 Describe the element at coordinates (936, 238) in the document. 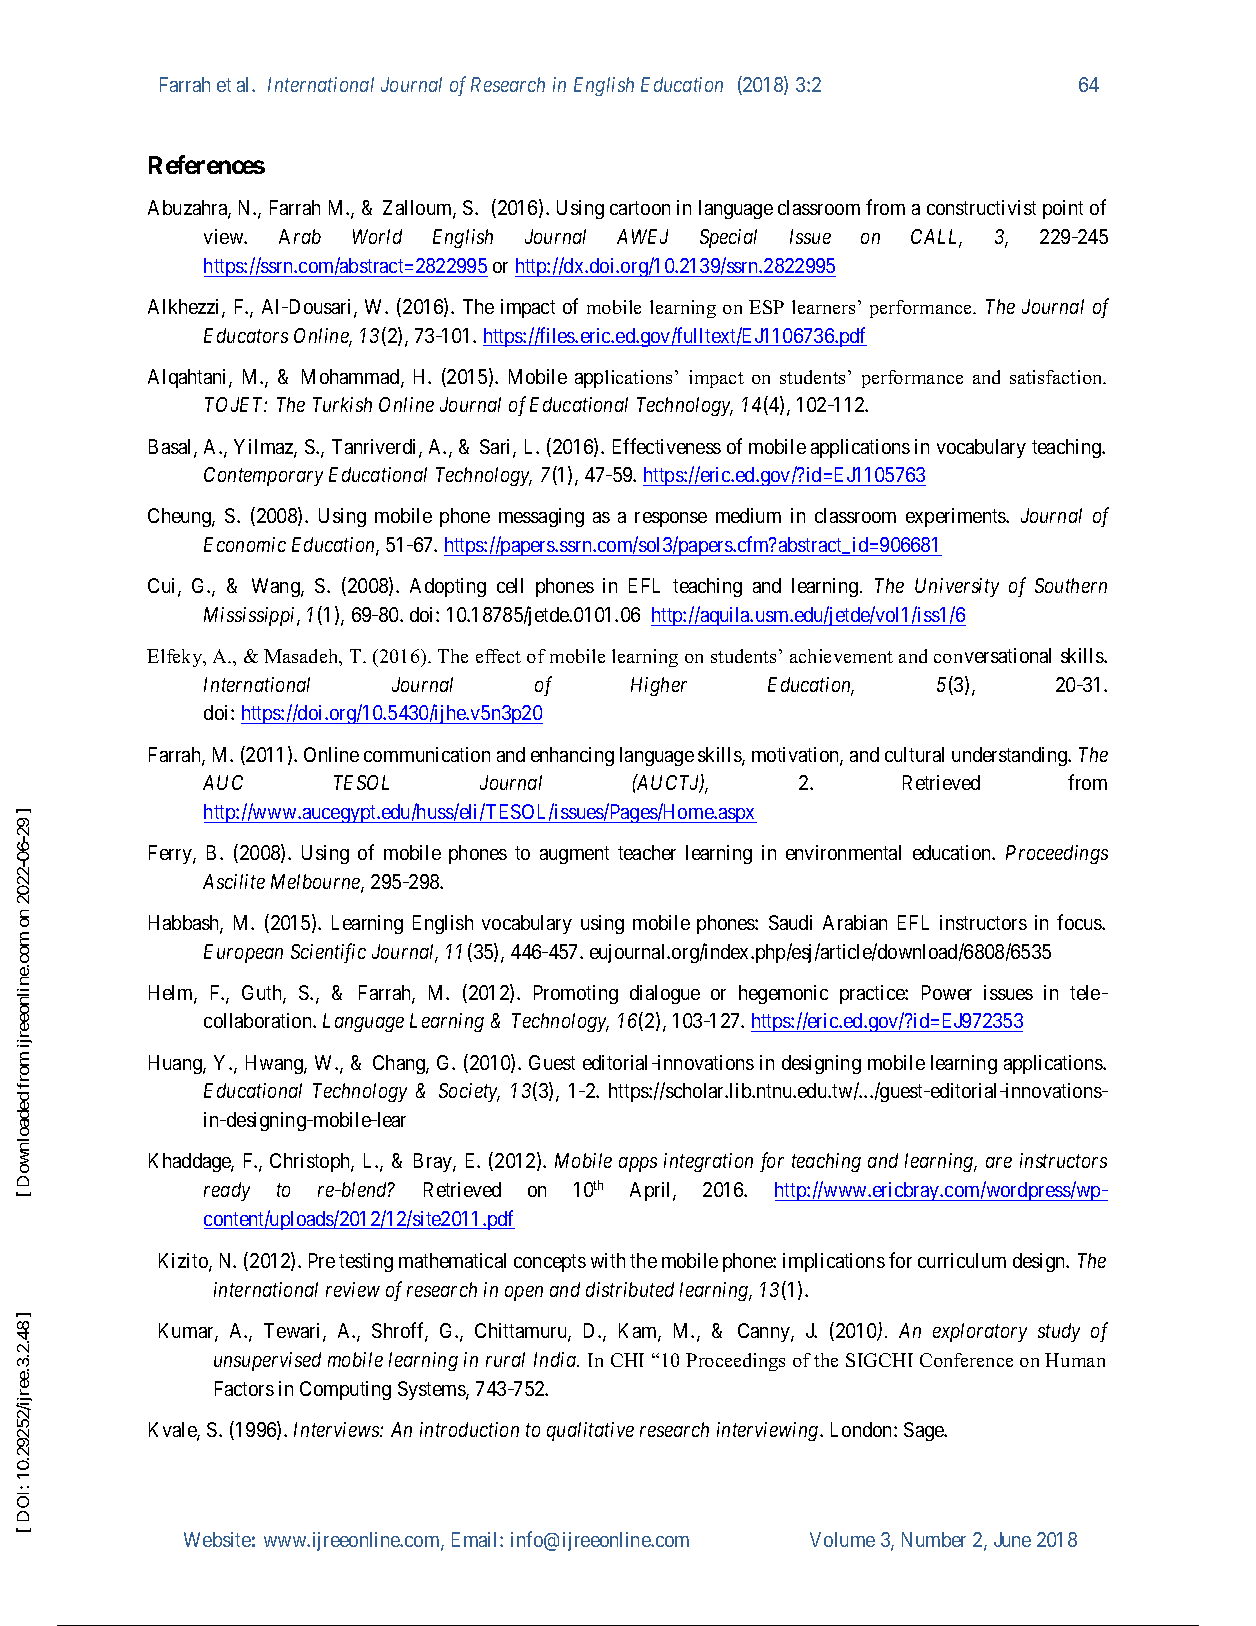

I see `CALL` at that location.
